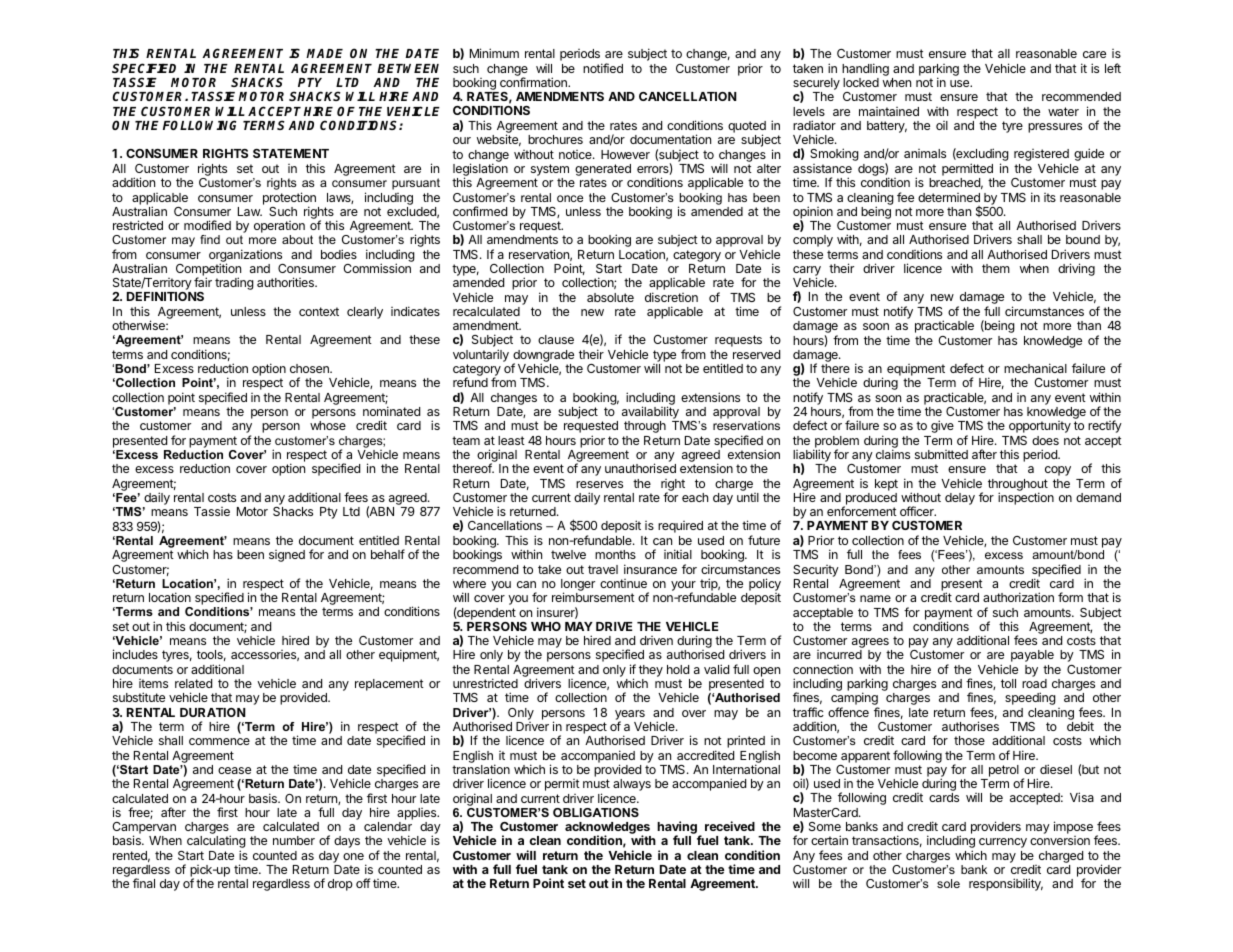 This page has height=952, width=1233. I want to click on having, so click(678, 829).
